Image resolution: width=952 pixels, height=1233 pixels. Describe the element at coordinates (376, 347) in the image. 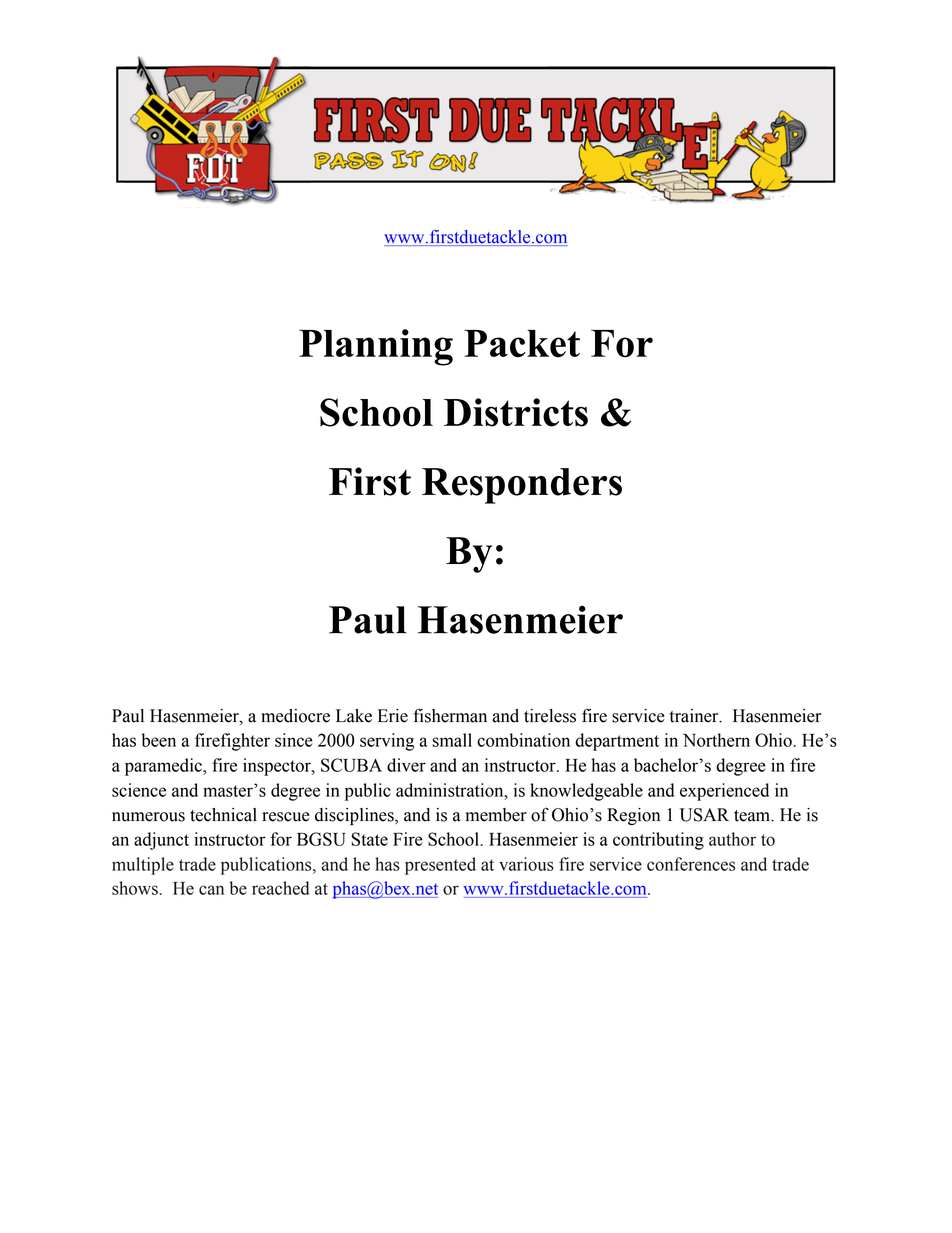

I see `Planning` at that location.
